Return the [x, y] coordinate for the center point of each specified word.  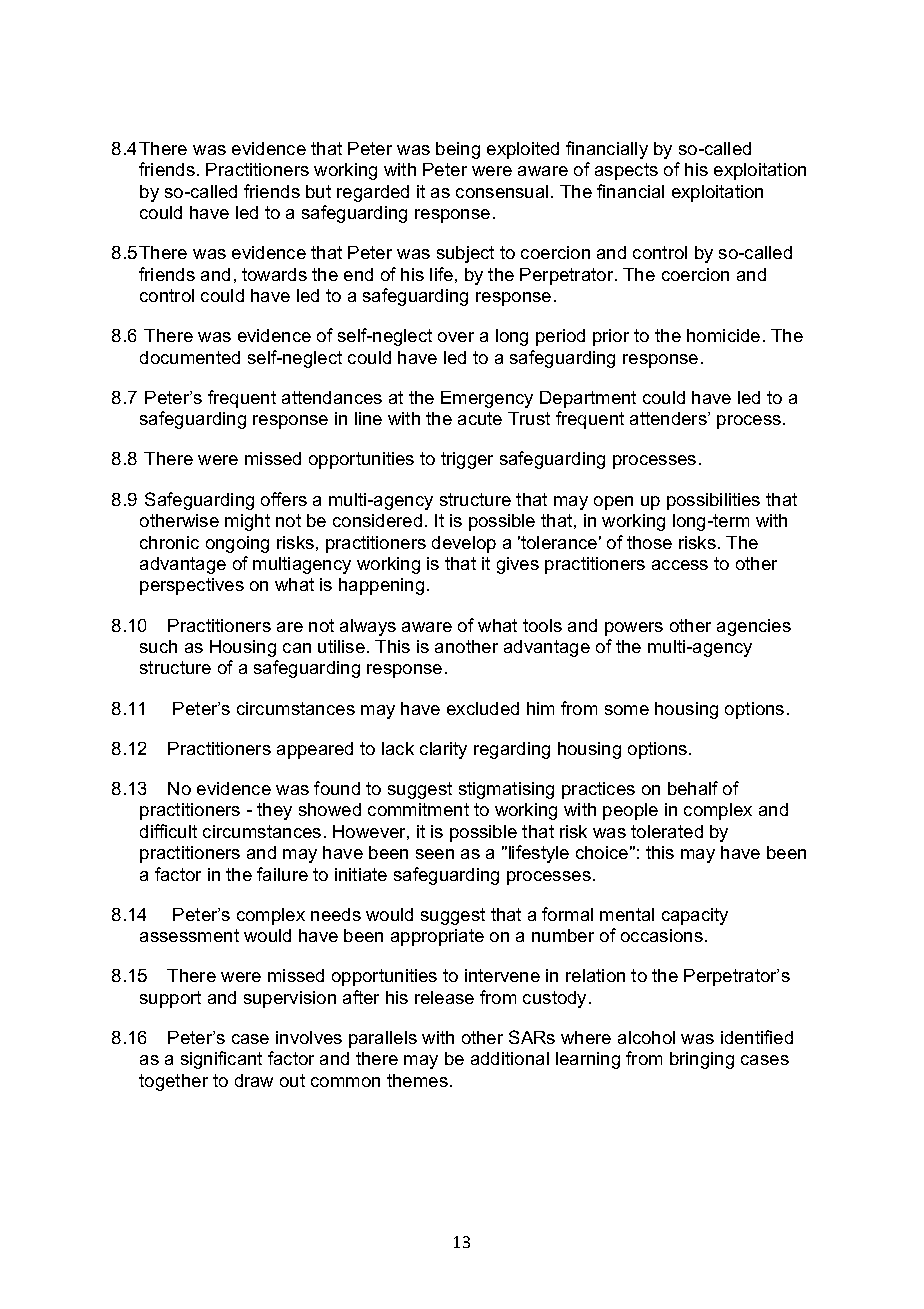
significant [221, 1060]
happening [381, 586]
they [274, 811]
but [318, 191]
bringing [702, 1060]
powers [634, 629]
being [458, 150]
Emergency [487, 399]
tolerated [667, 831]
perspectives [192, 586]
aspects [626, 171]
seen [435, 854]
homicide [723, 335]
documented [190, 357]
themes [417, 1080]
